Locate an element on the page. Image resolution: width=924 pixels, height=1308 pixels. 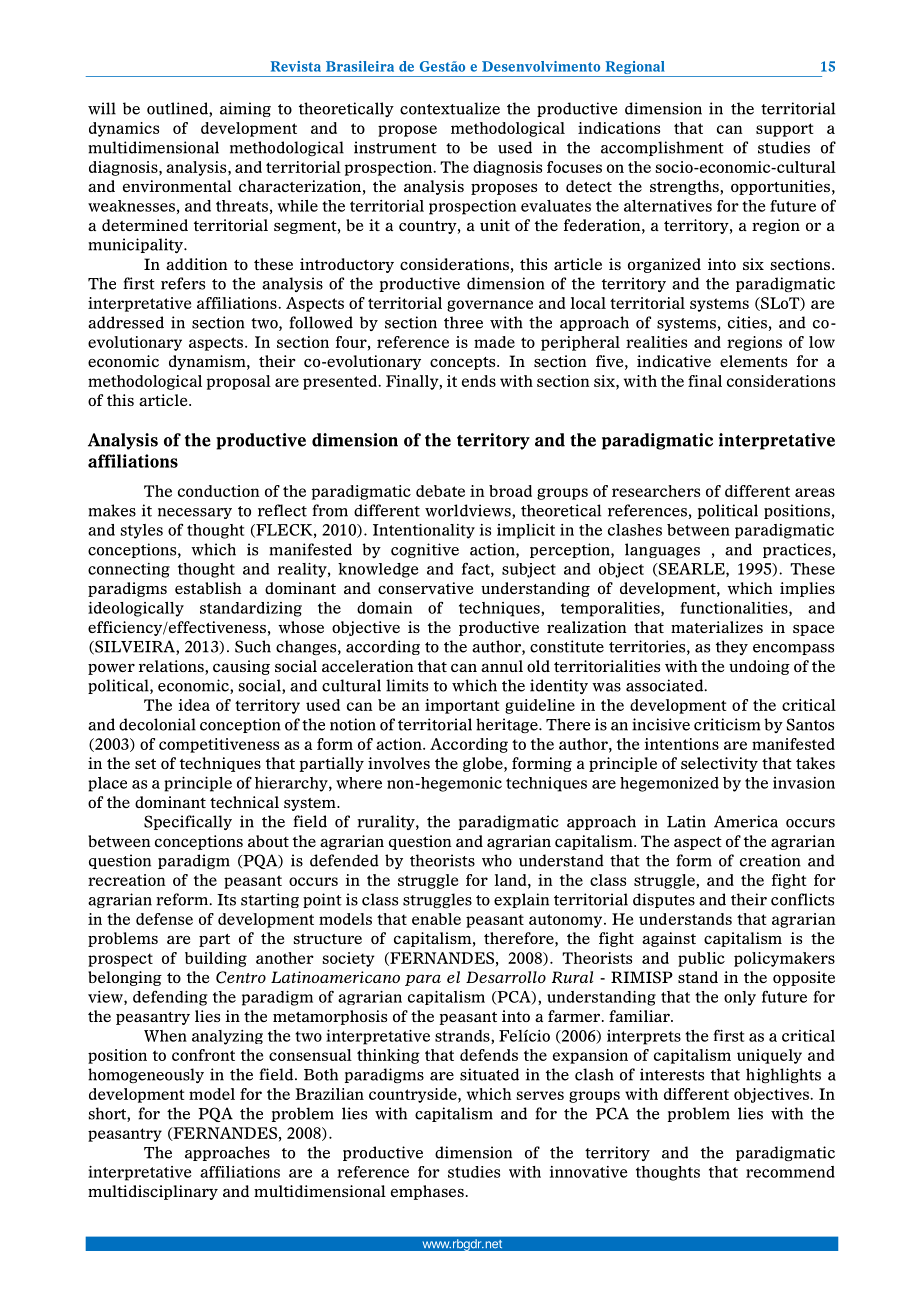
conservative is located at coordinates (425, 588).
